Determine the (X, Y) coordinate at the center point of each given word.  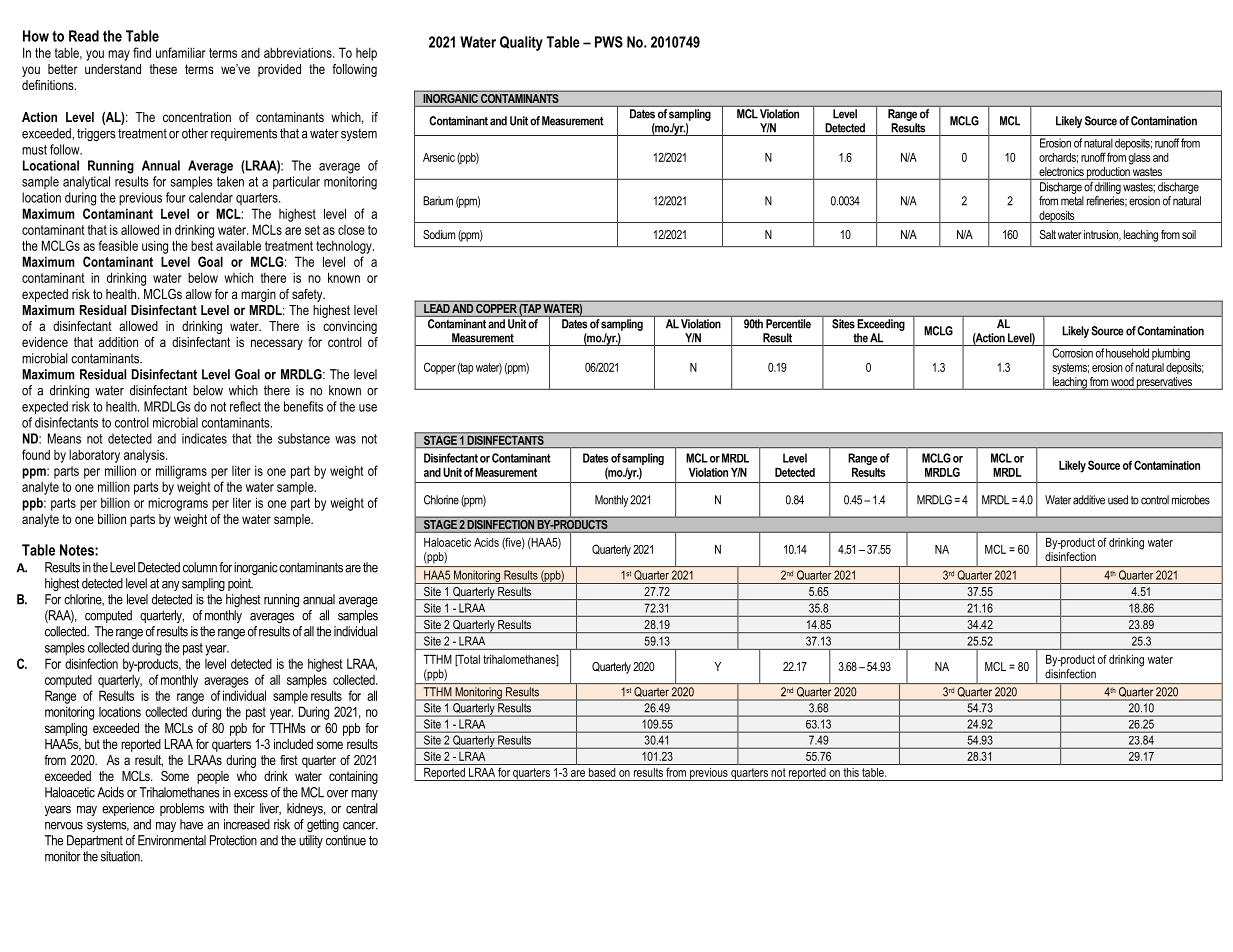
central (362, 808)
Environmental (172, 840)
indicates (204, 438)
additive (1089, 500)
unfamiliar (181, 52)
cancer (360, 826)
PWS (609, 42)
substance (304, 438)
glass (1139, 159)
